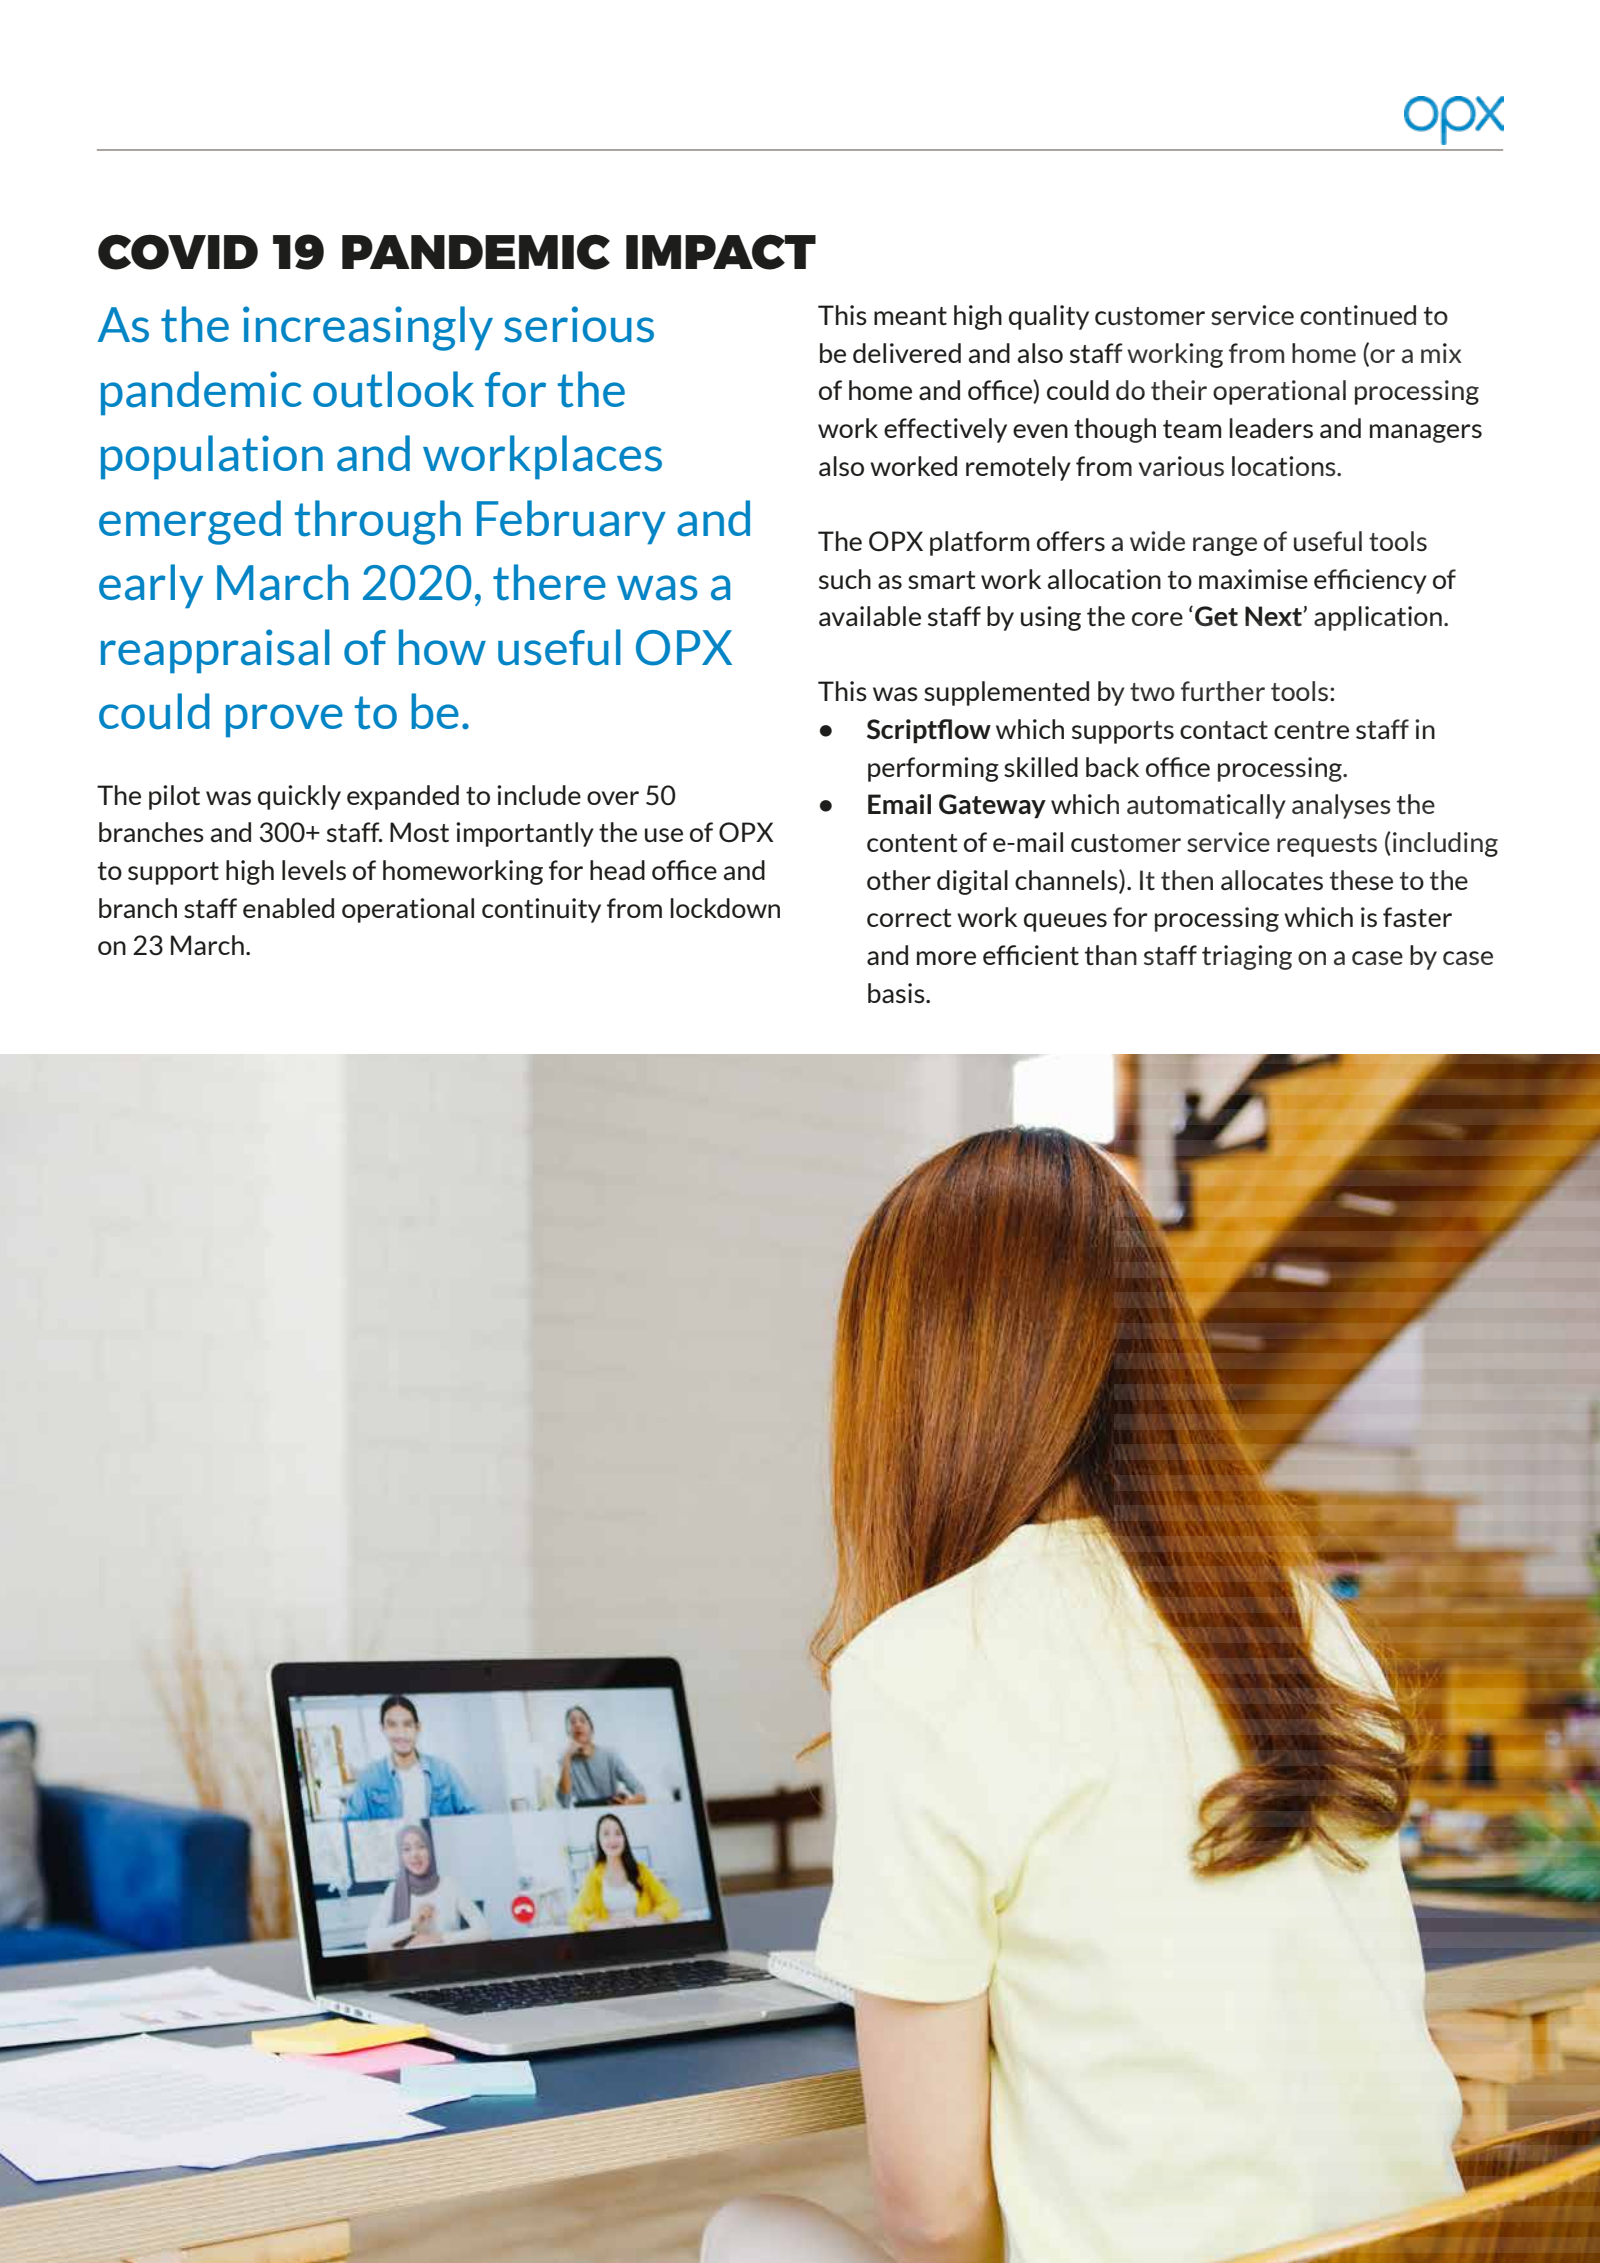 The image size is (1600, 2263). I want to click on increasingly, so click(368, 328).
